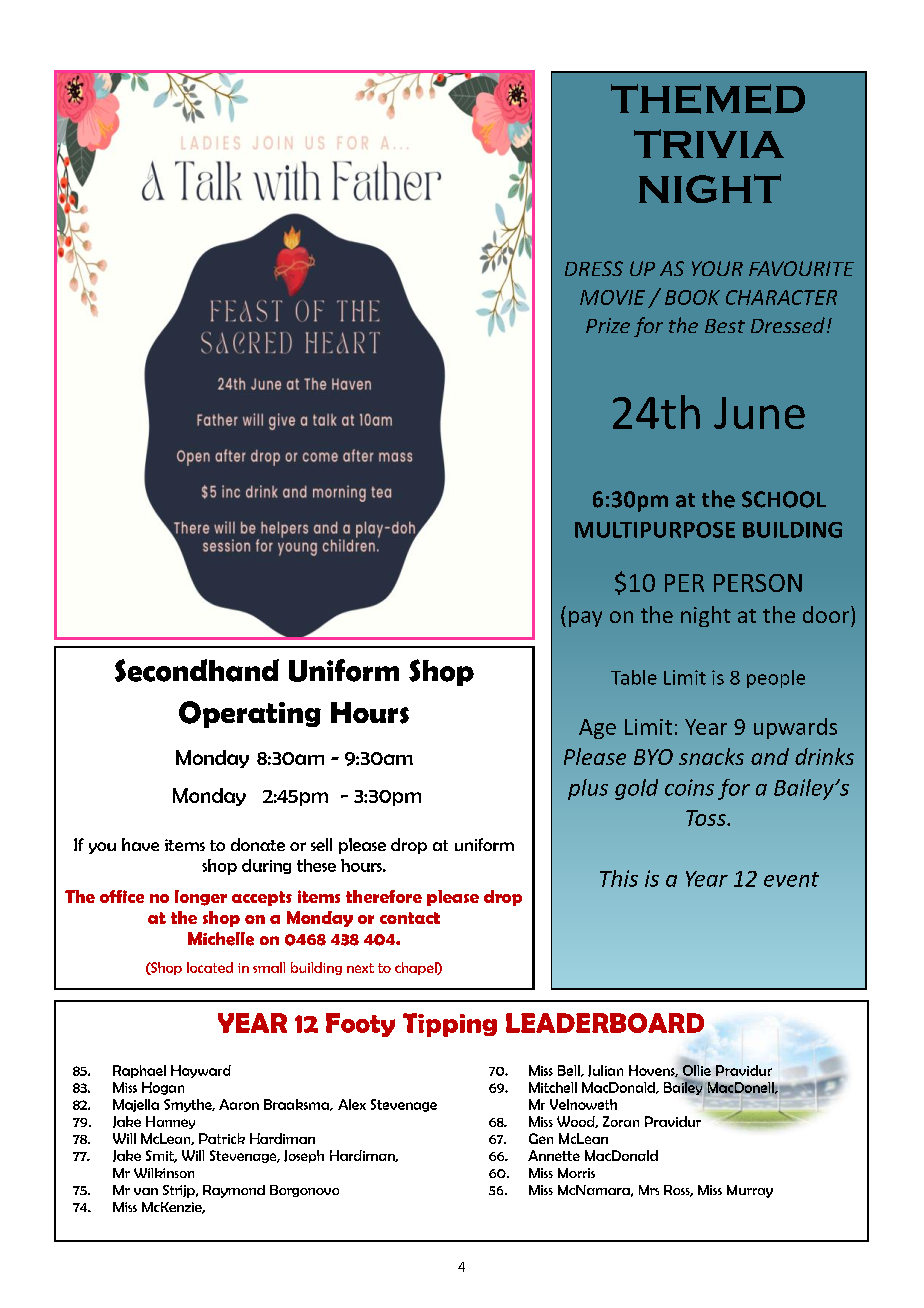 The image size is (924, 1308). I want to click on MOVIE, so click(612, 297).
